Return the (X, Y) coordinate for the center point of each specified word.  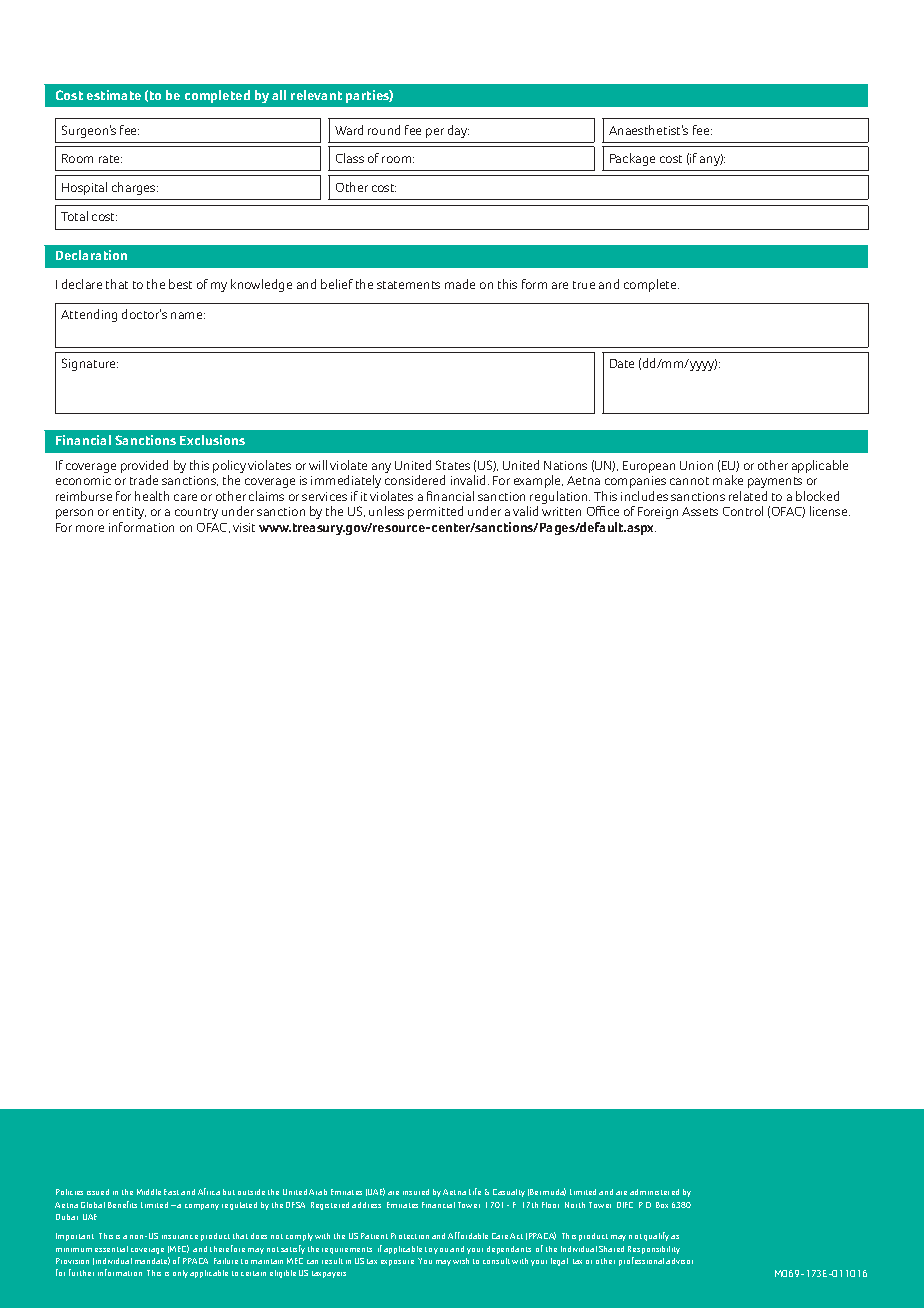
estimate (114, 95)
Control (743, 511)
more (90, 528)
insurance (180, 1237)
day (458, 131)
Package (632, 159)
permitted (435, 512)
